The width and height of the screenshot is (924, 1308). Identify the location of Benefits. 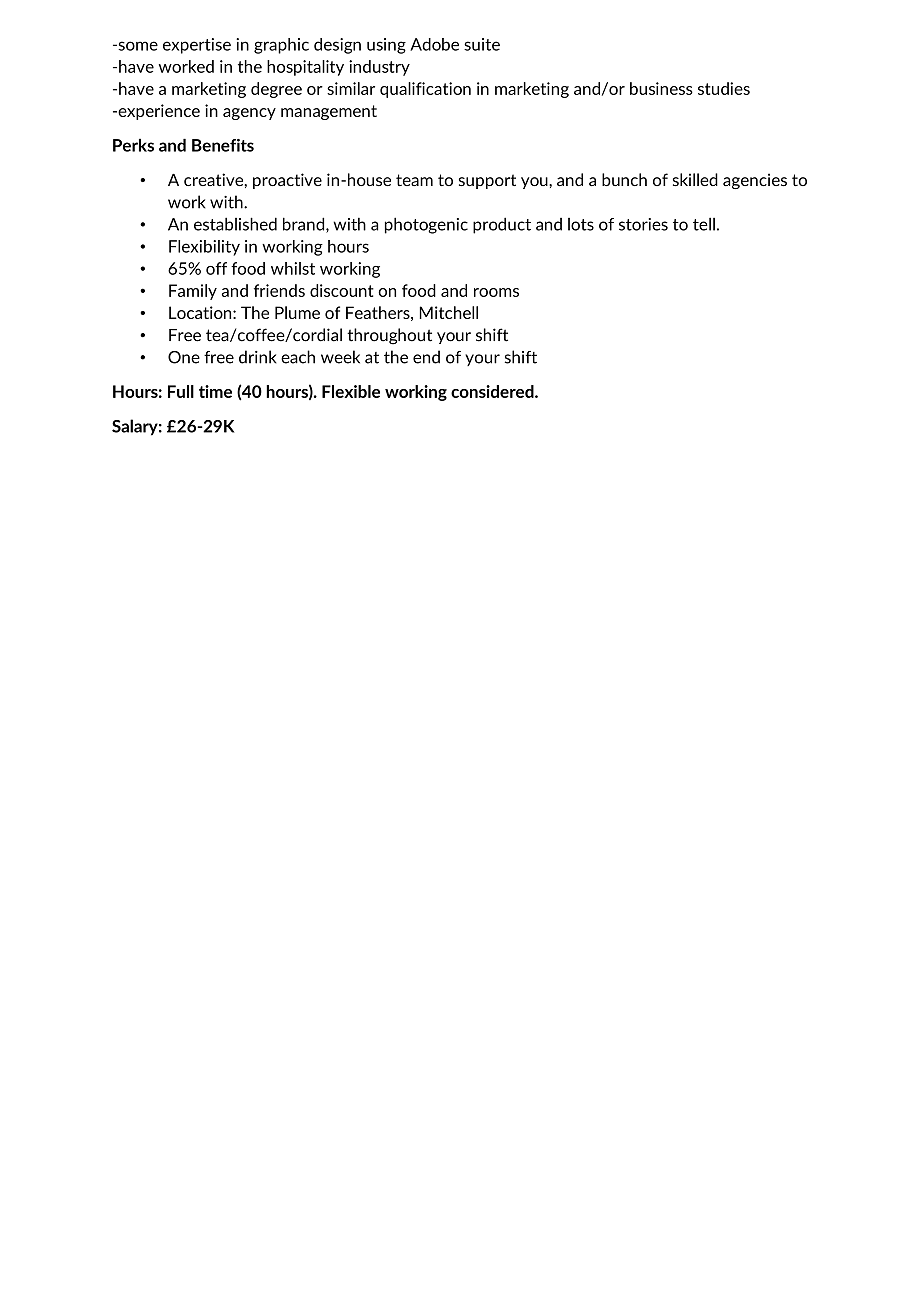
(223, 145).
